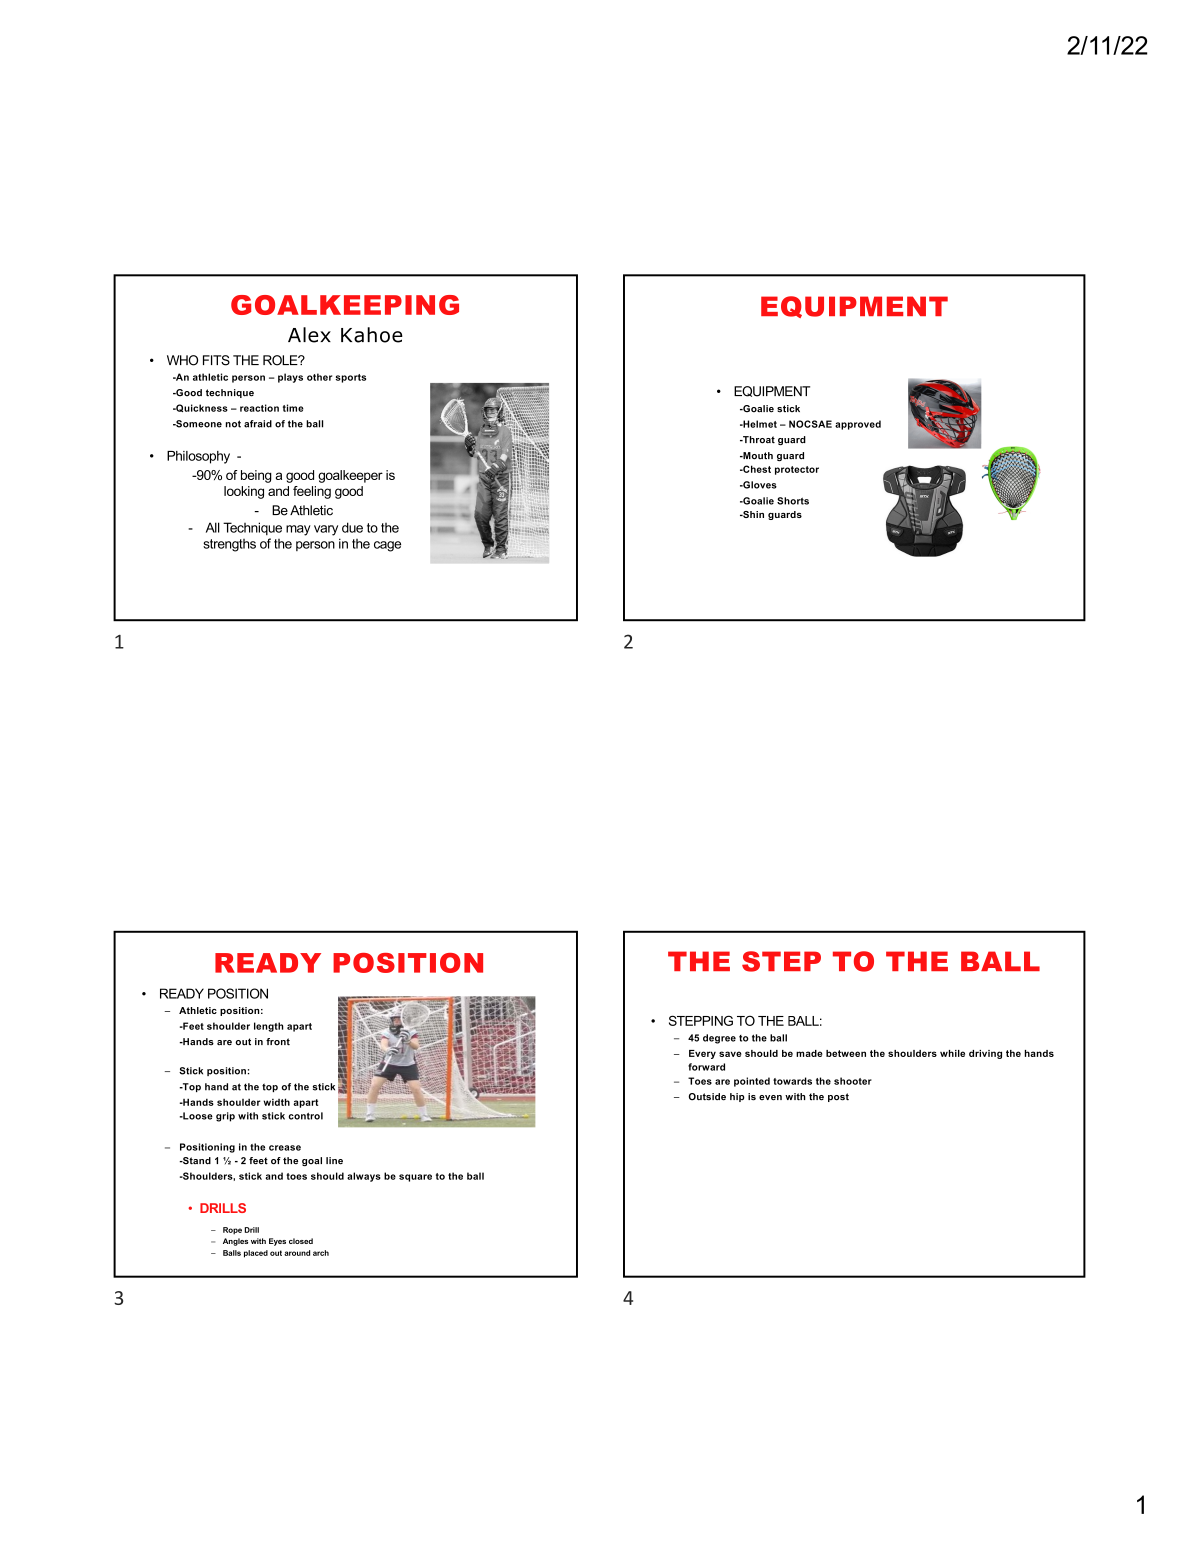 This screenshot has height=1552, width=1199. Describe the element at coordinates (290, 378) in the screenshot. I see `plays` at that location.
